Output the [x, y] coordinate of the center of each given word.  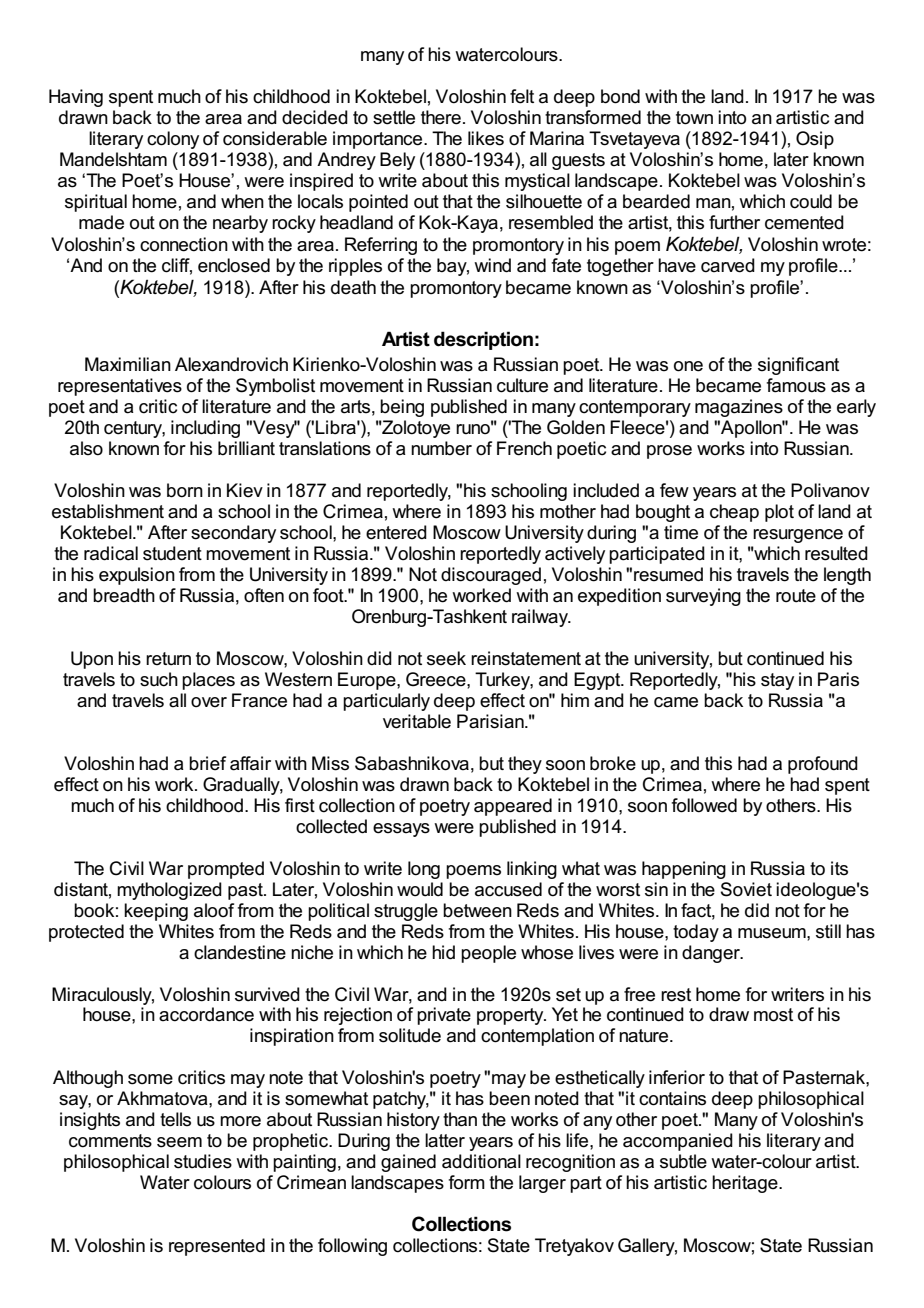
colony [173, 140]
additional [481, 1161]
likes [486, 138]
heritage [746, 1184]
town [694, 118]
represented [217, 1247]
